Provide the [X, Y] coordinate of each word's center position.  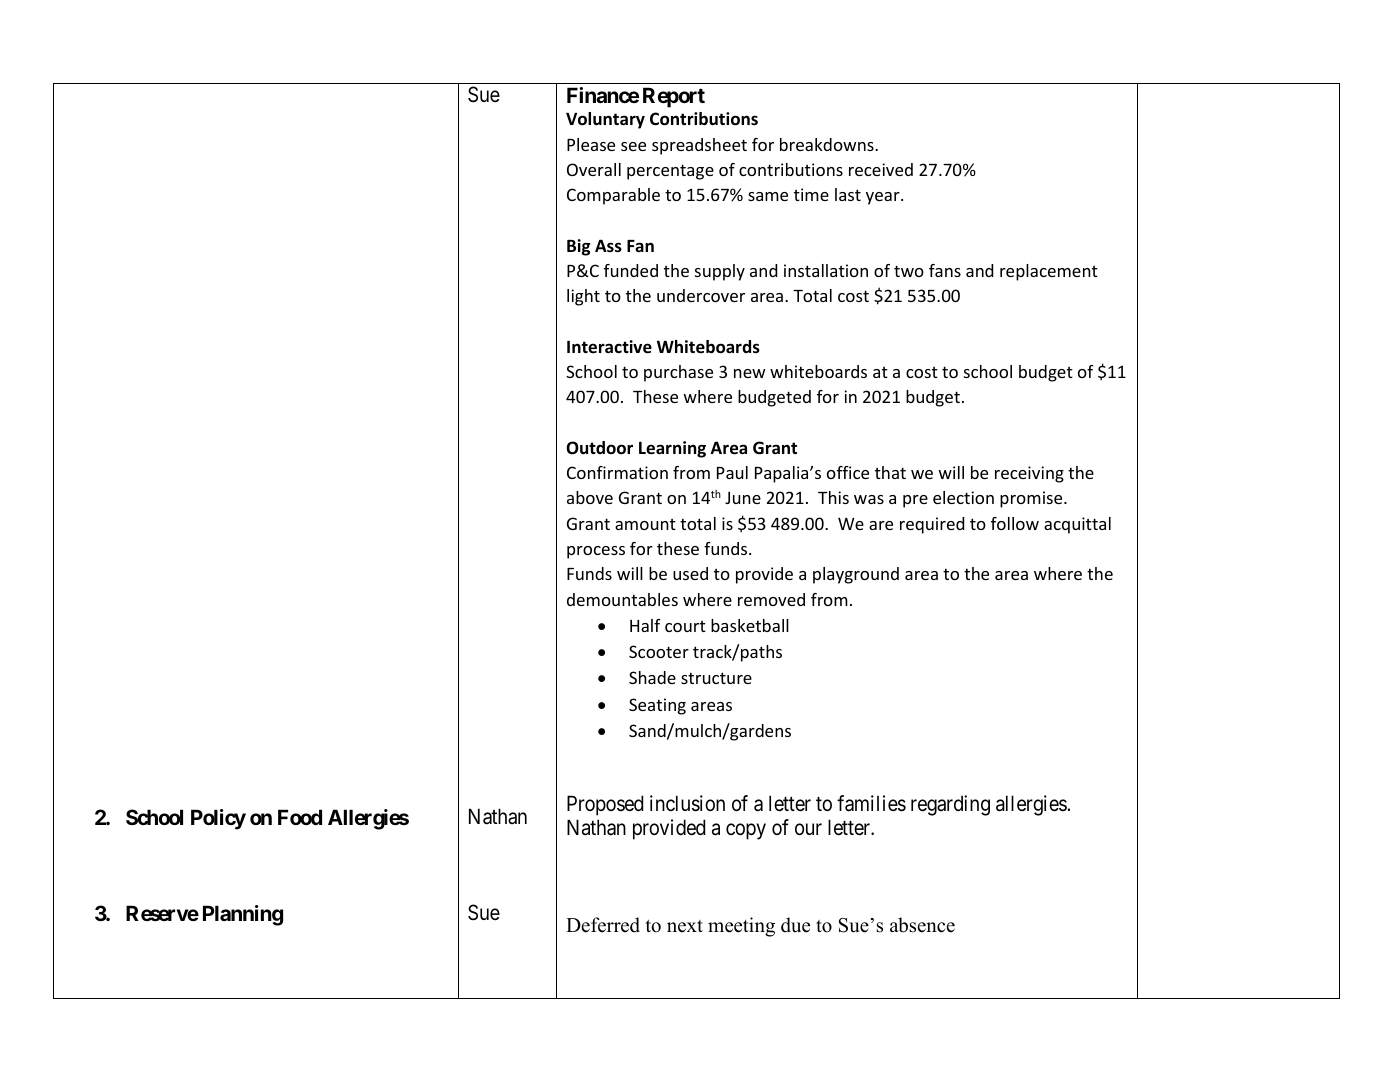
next [685, 926]
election [963, 497]
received [881, 169]
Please [591, 144]
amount [645, 524]
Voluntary [605, 120]
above [590, 497]
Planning [243, 915]
